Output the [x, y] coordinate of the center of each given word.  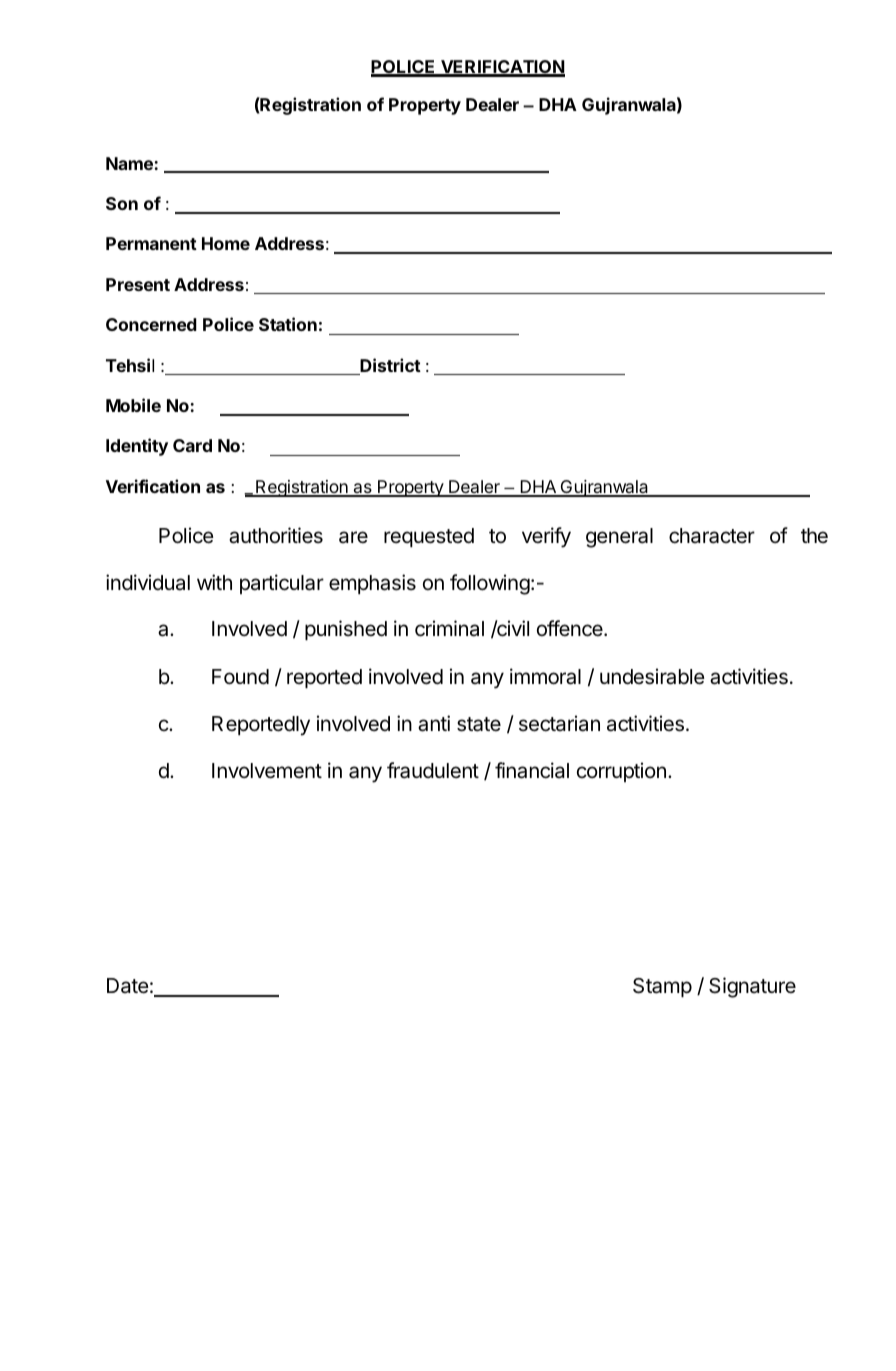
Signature [752, 987]
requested [429, 537]
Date [128, 986]
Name [129, 163]
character [712, 536]
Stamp [662, 987]
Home [226, 243]
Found [240, 677]
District [389, 366]
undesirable [652, 676]
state [479, 724]
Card [192, 445]
